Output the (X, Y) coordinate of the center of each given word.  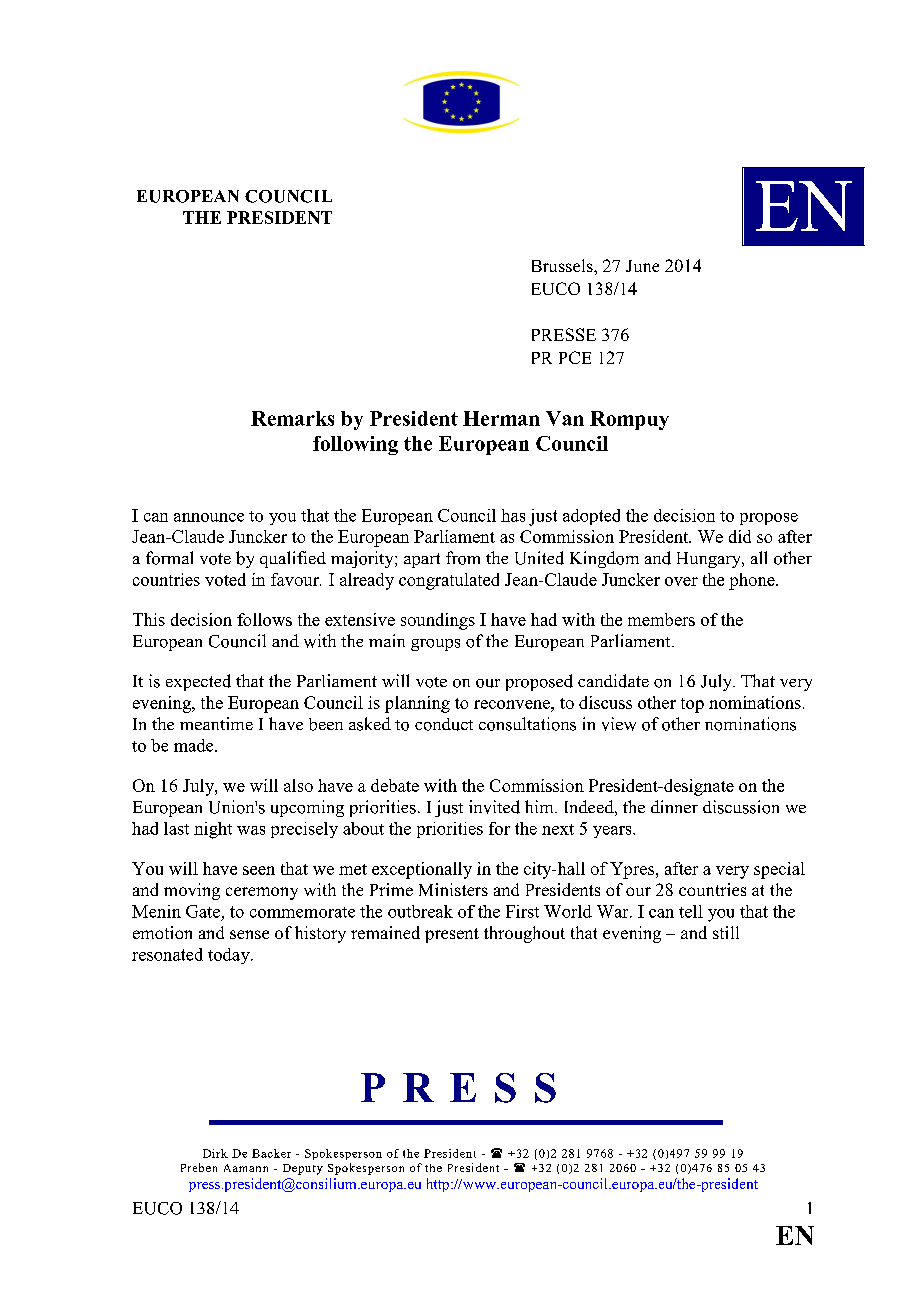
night (213, 830)
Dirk (215, 1153)
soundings (438, 621)
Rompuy (629, 420)
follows (264, 619)
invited (494, 807)
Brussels (563, 265)
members (661, 619)
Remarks (292, 418)
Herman (501, 418)
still (726, 932)
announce (209, 517)
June (642, 266)
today (230, 956)
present (452, 935)
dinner (674, 806)
